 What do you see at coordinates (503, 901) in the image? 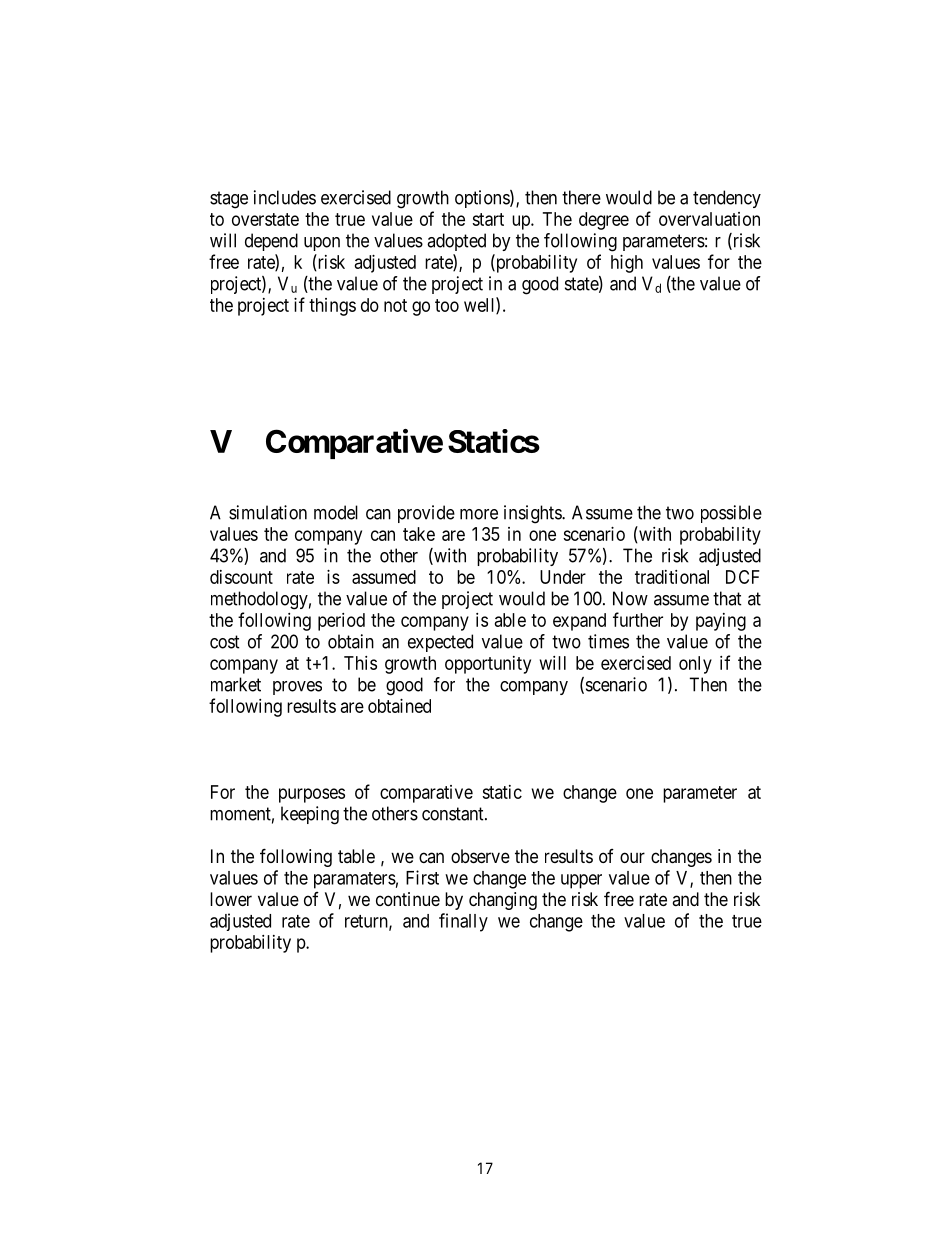
I see `changing` at bounding box center [503, 901].
